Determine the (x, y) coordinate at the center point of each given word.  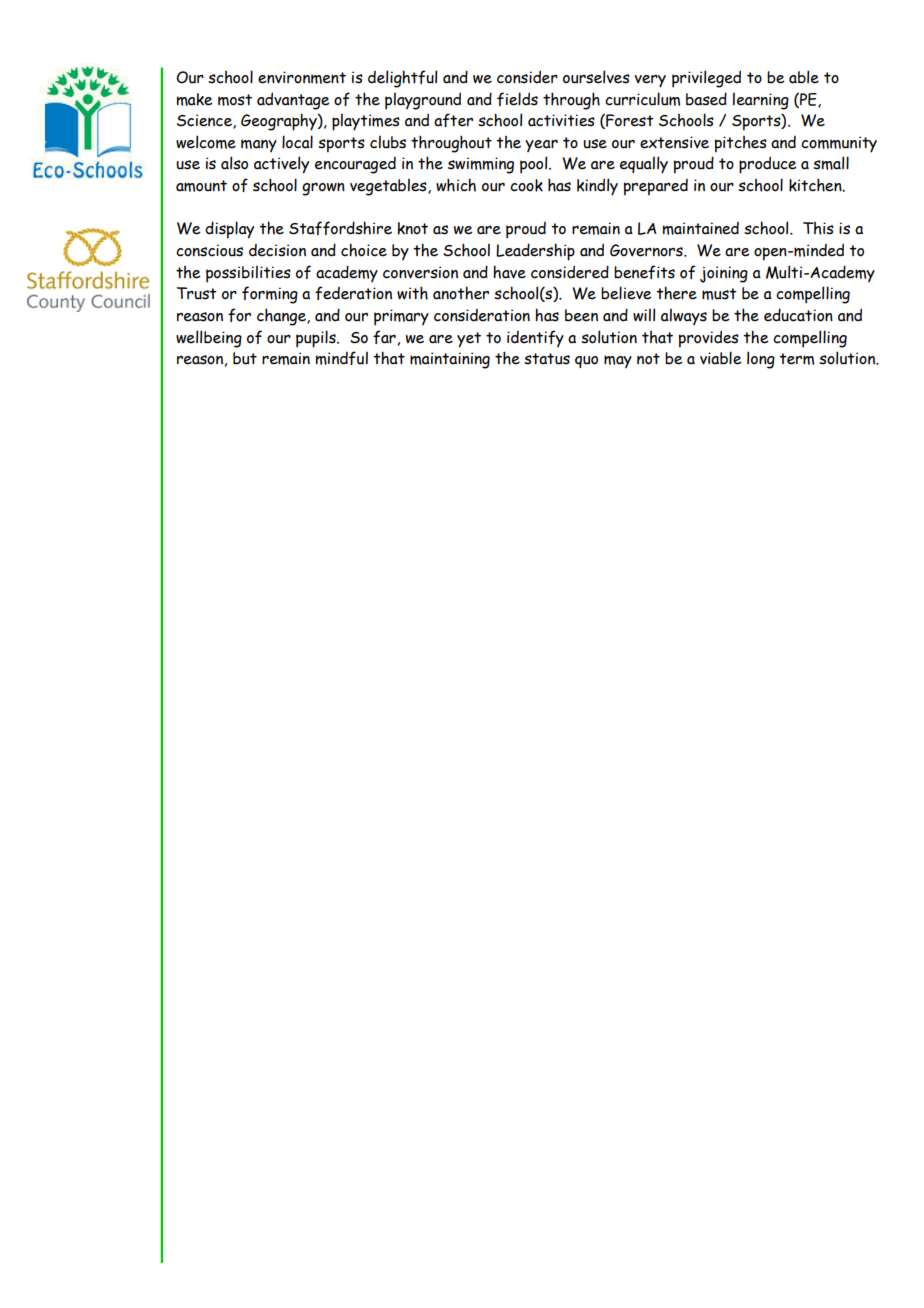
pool (535, 165)
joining (724, 274)
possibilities (248, 274)
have (509, 272)
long (761, 360)
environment (302, 77)
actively (281, 165)
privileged (706, 79)
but (245, 358)
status (547, 359)
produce (768, 165)
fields (517, 99)
